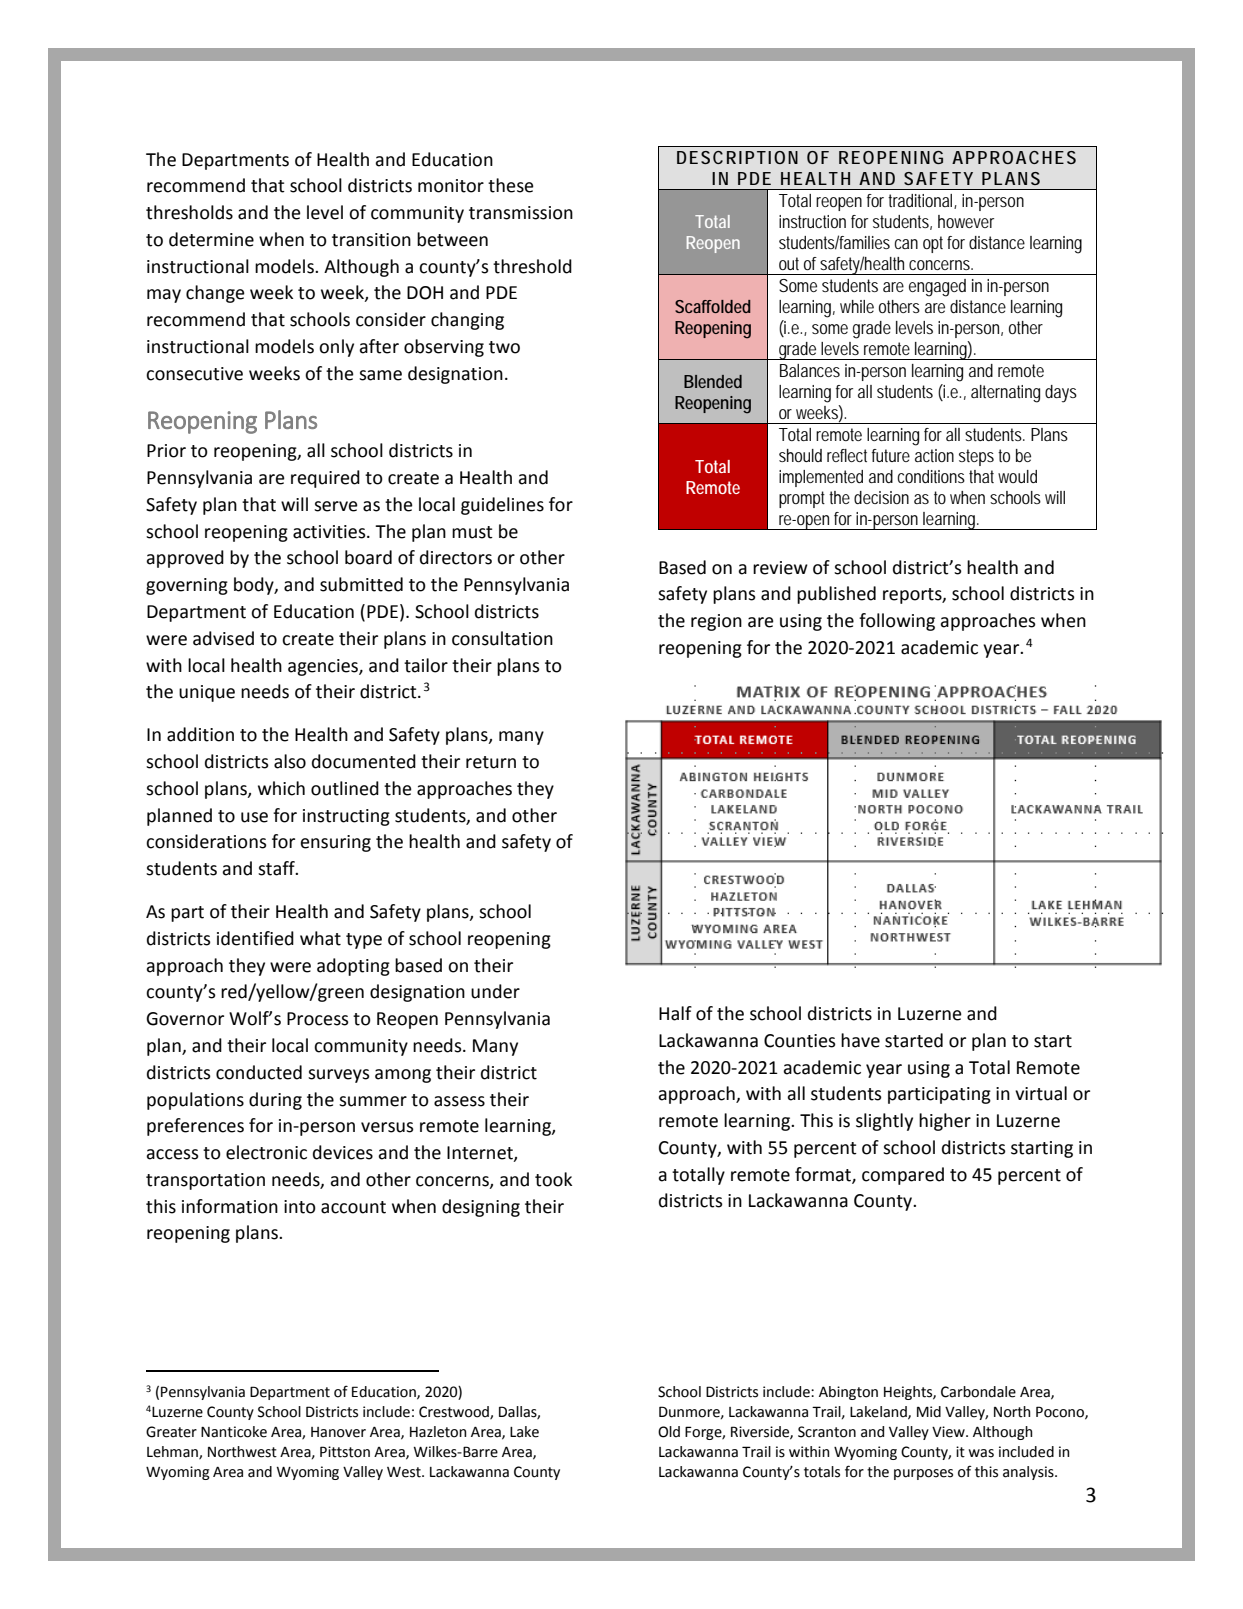  I want to click on transmission, so click(521, 213).
